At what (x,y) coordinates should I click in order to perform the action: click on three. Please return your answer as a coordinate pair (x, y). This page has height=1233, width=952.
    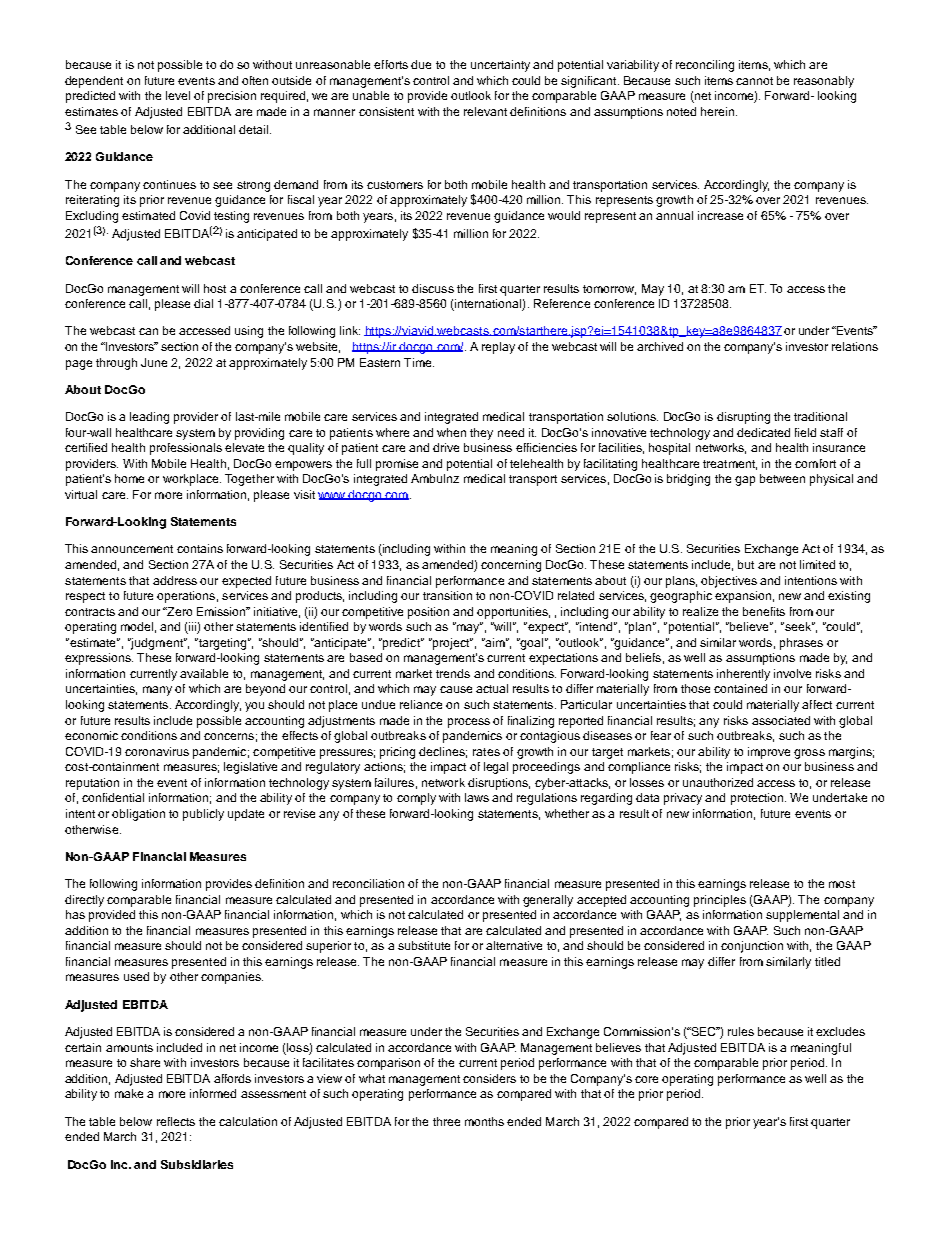
    Looking at the image, I should click on (446, 1121).
